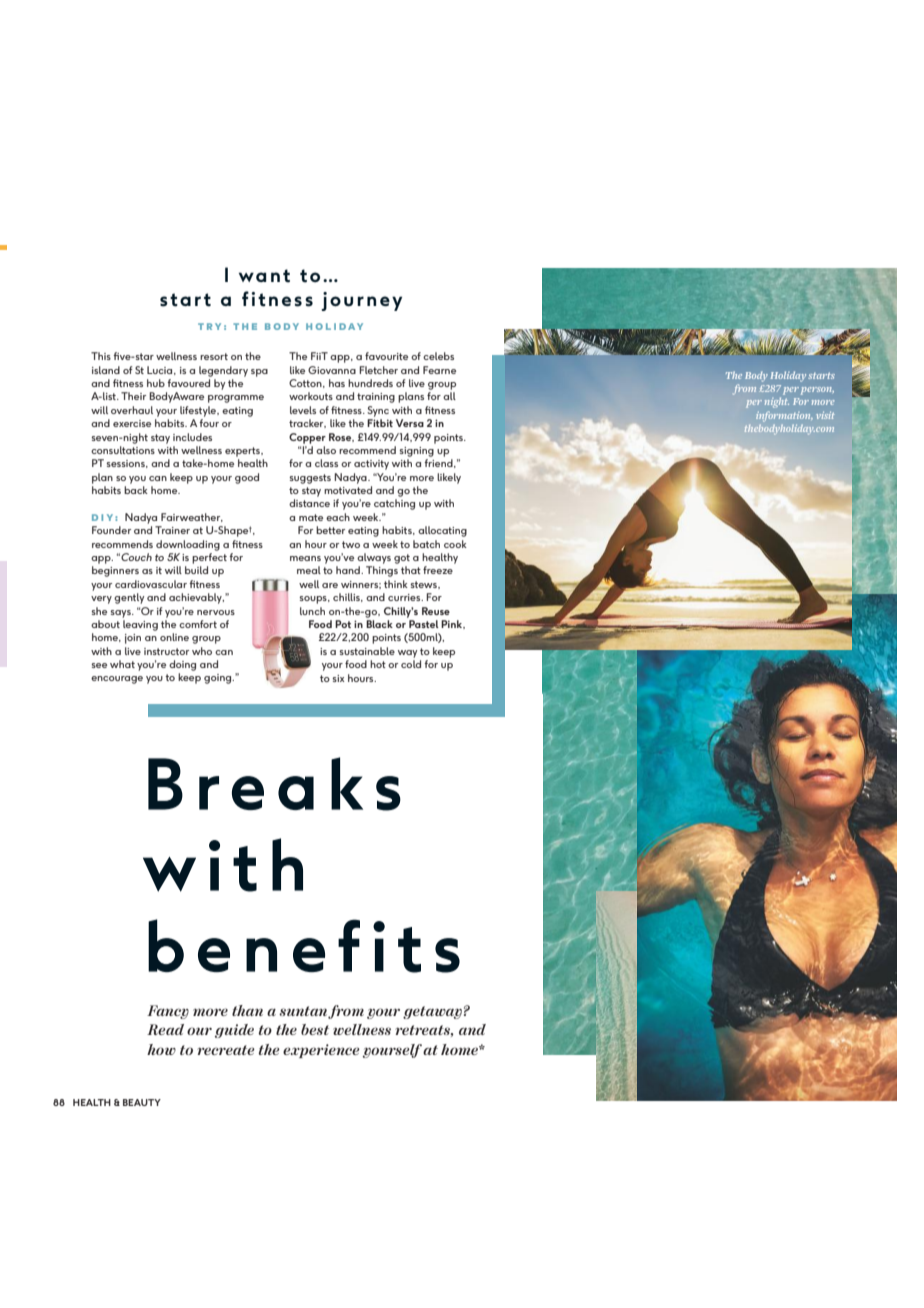 The width and height of the document is (924, 1308). I want to click on resort, so click(214, 356).
